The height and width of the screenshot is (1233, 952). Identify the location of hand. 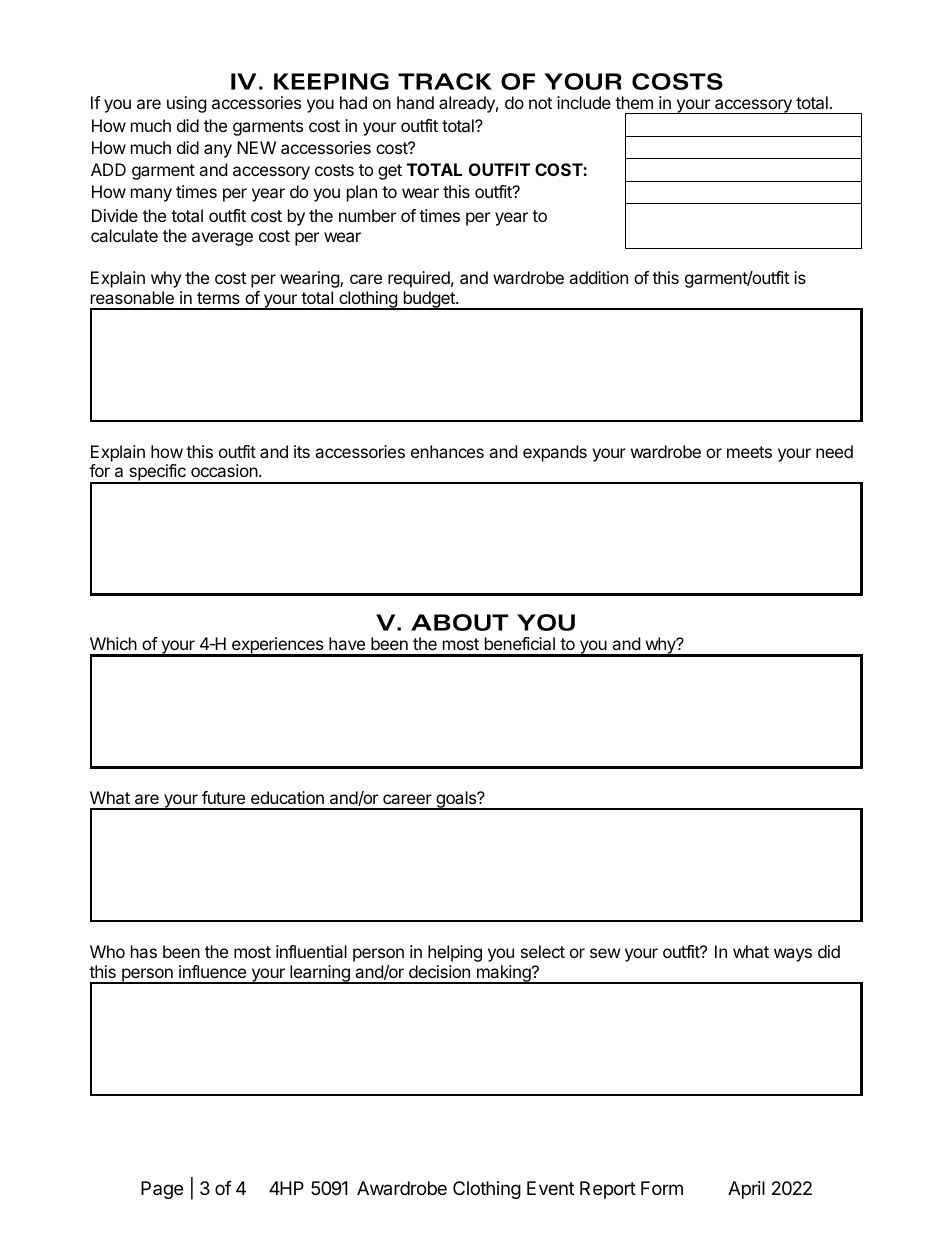
(415, 102).
